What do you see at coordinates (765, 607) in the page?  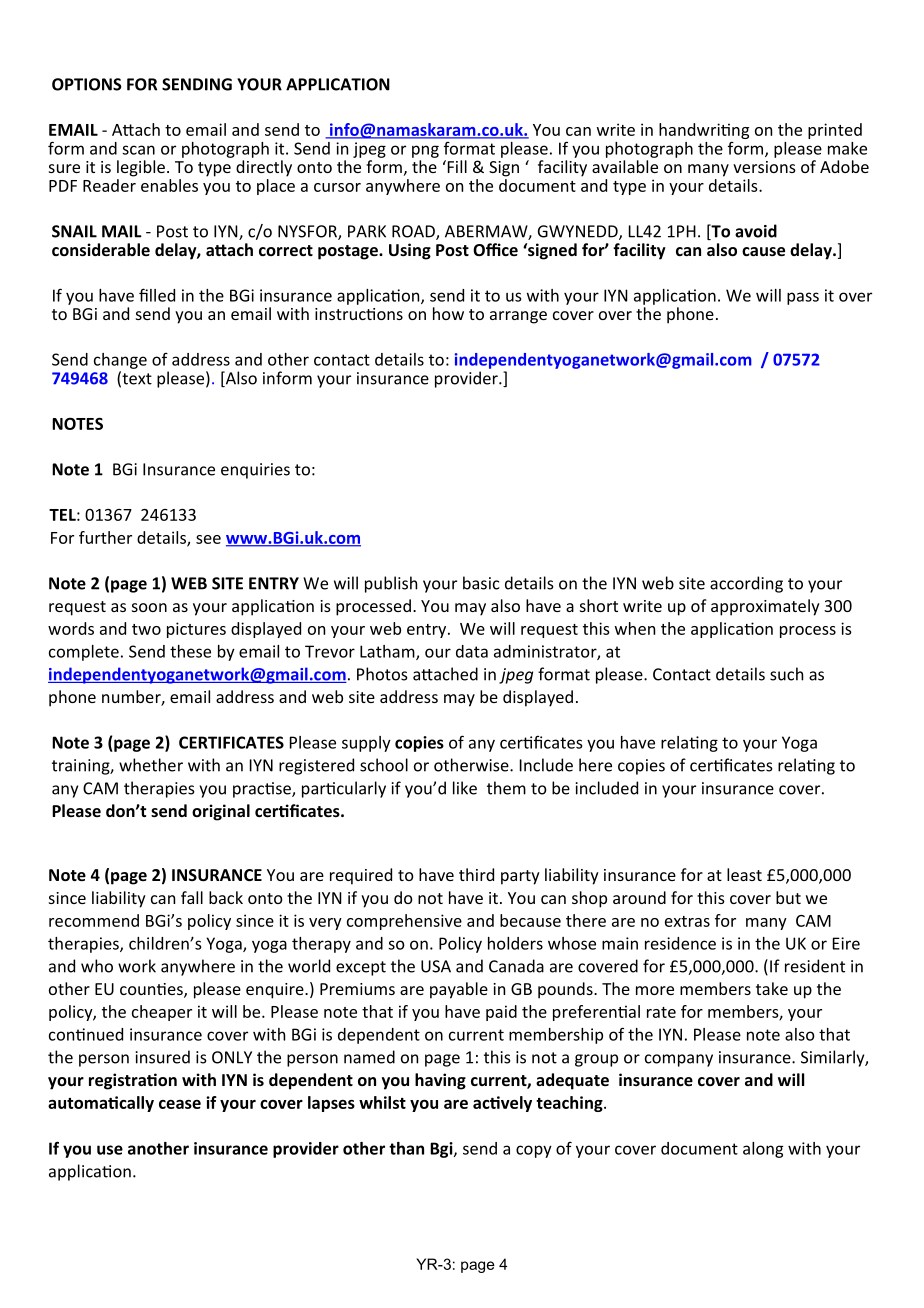 I see `approximately` at bounding box center [765, 607].
